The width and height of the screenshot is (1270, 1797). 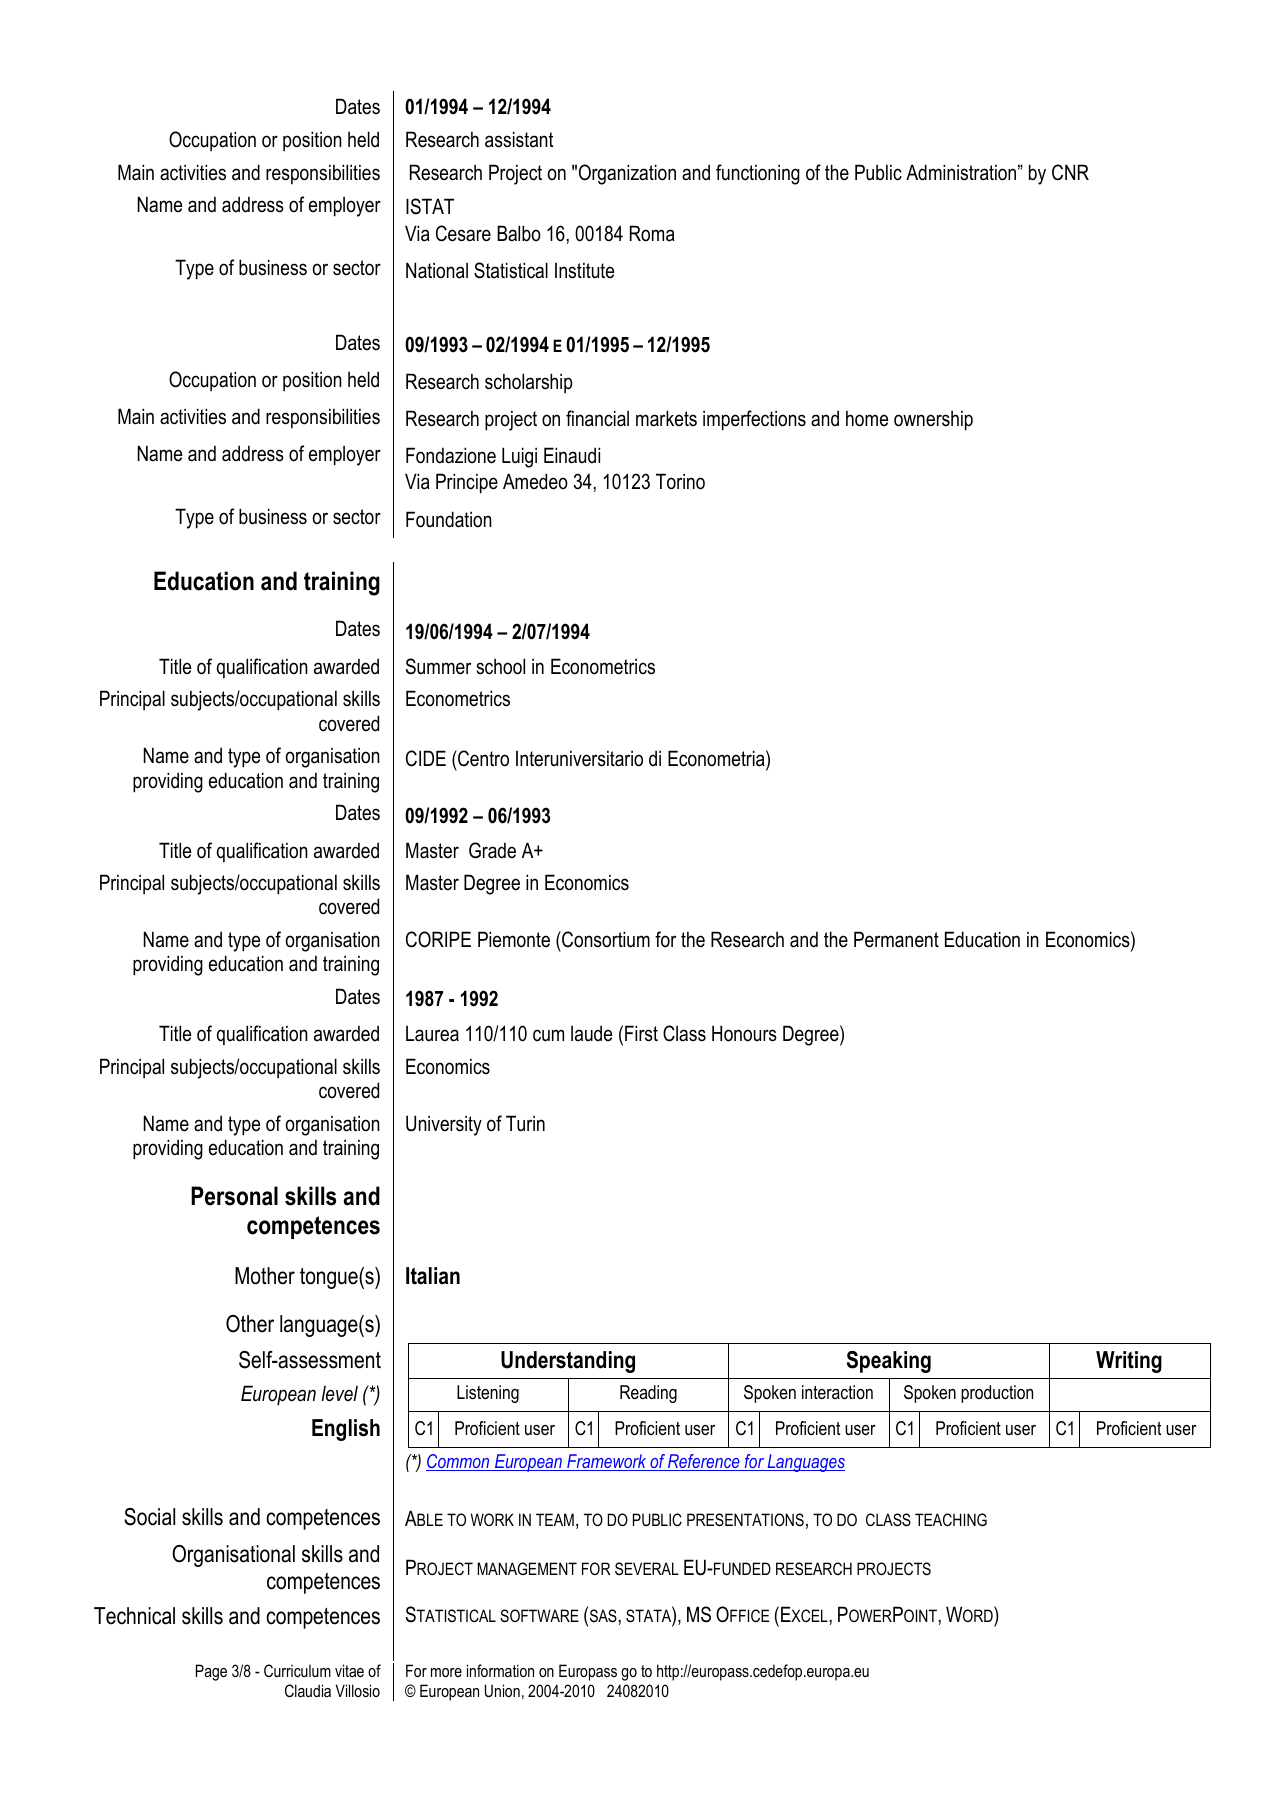 What do you see at coordinates (1070, 172) in the screenshot?
I see `CNR` at bounding box center [1070, 172].
